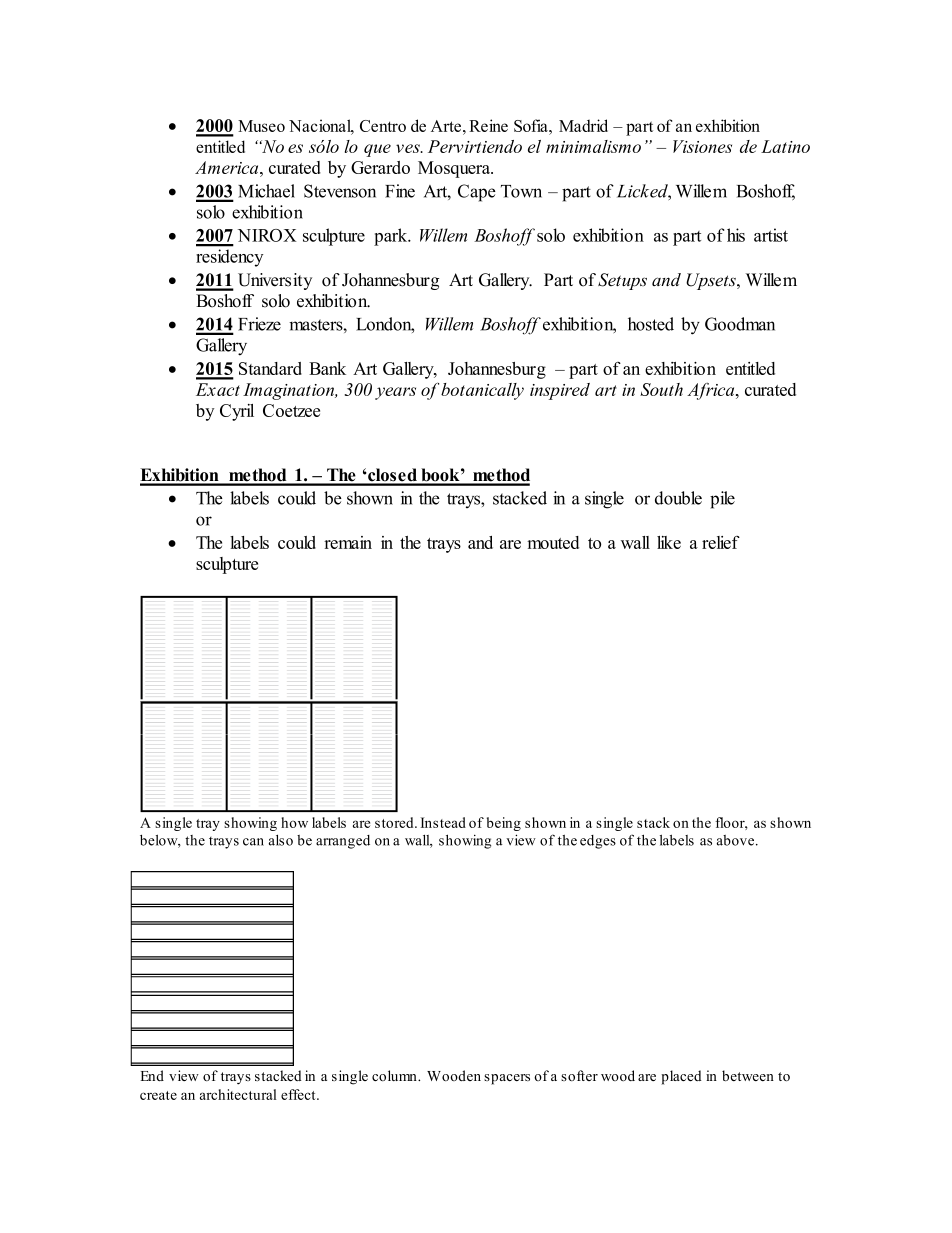 The image size is (952, 1233). I want to click on remain, so click(348, 542).
